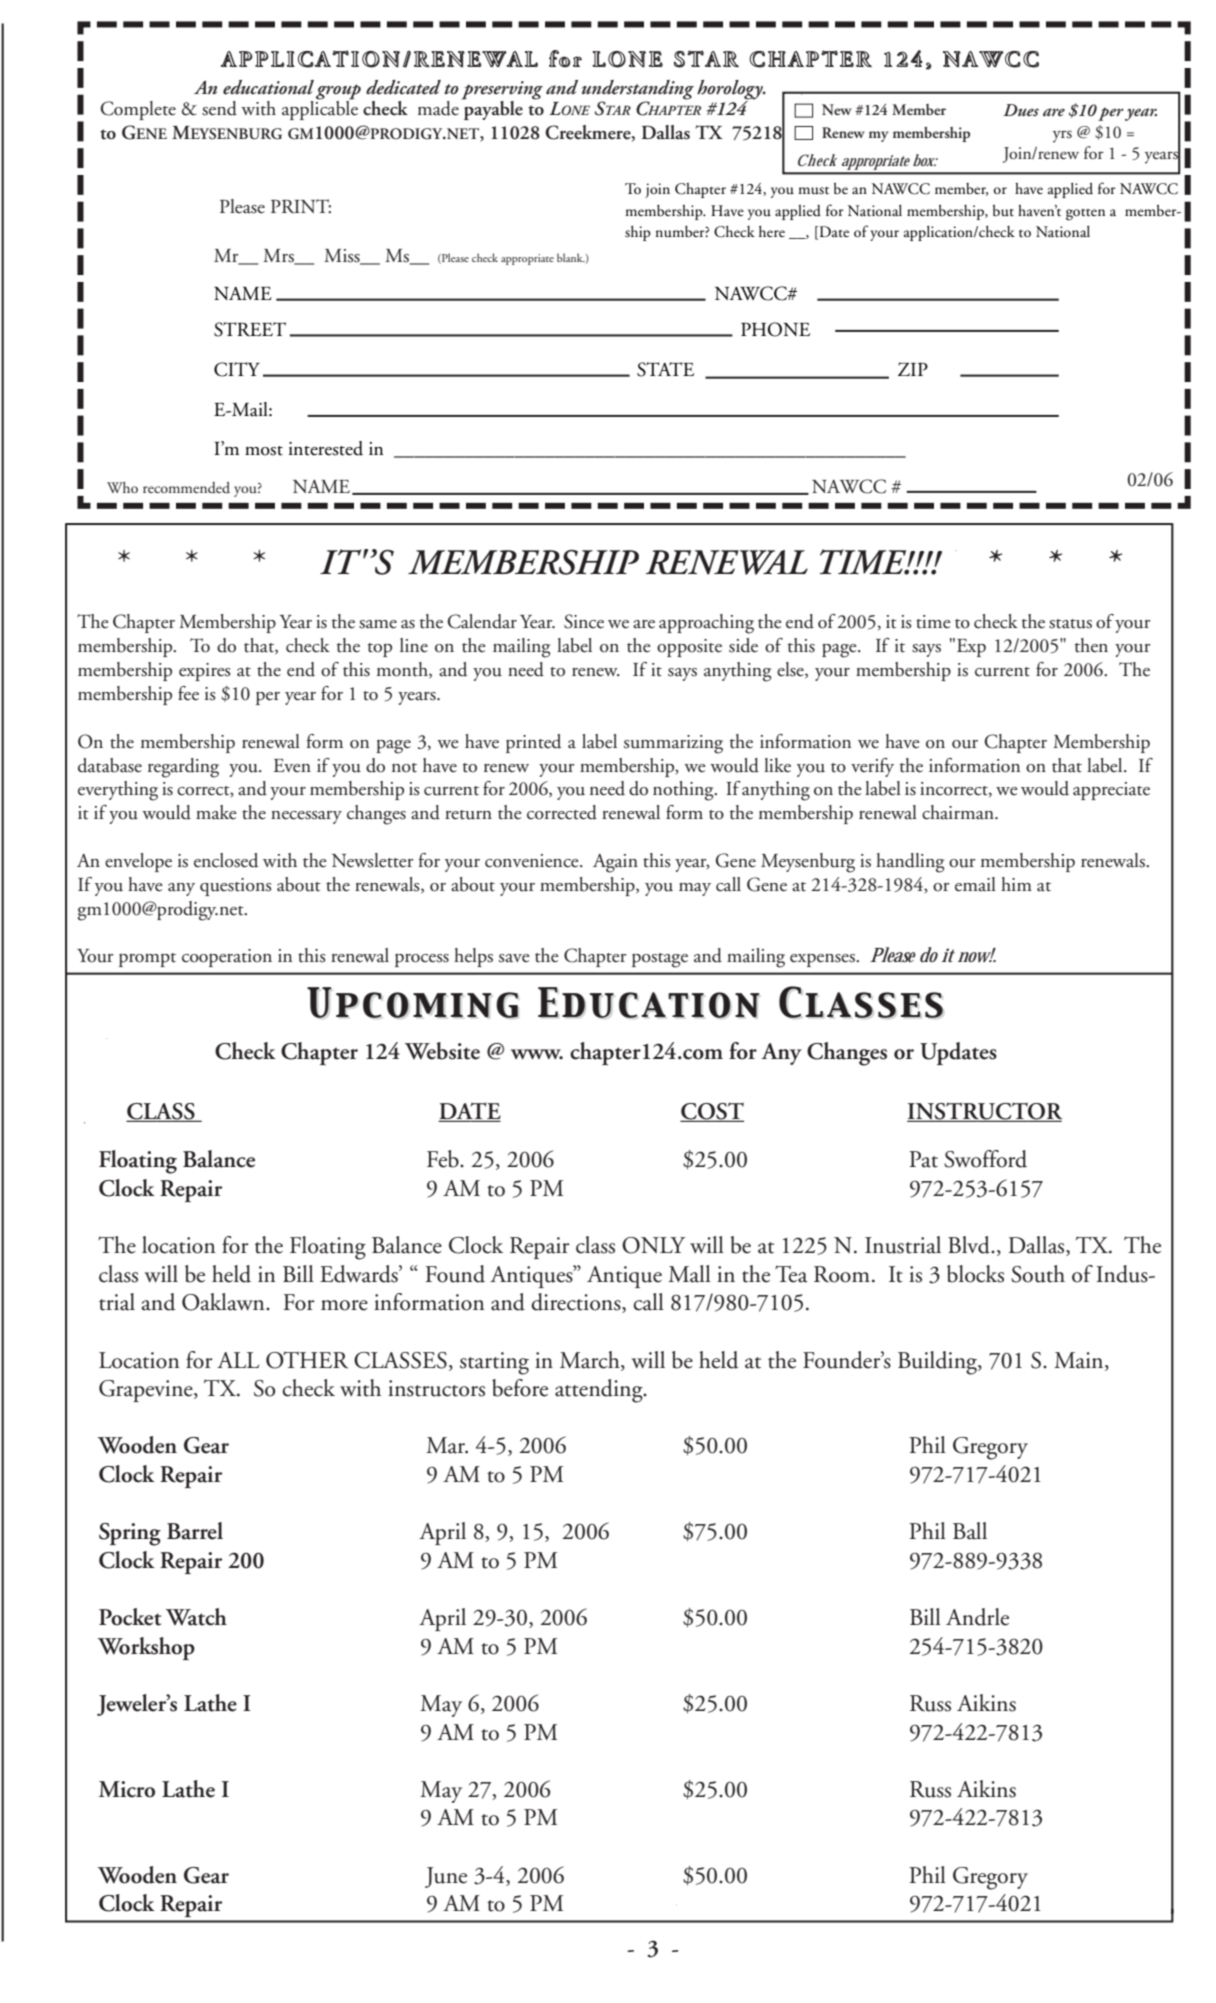 Image resolution: width=1216 pixels, height=2003 pixels. What do you see at coordinates (147, 1391) in the screenshot?
I see `Grapevine` at bounding box center [147, 1391].
